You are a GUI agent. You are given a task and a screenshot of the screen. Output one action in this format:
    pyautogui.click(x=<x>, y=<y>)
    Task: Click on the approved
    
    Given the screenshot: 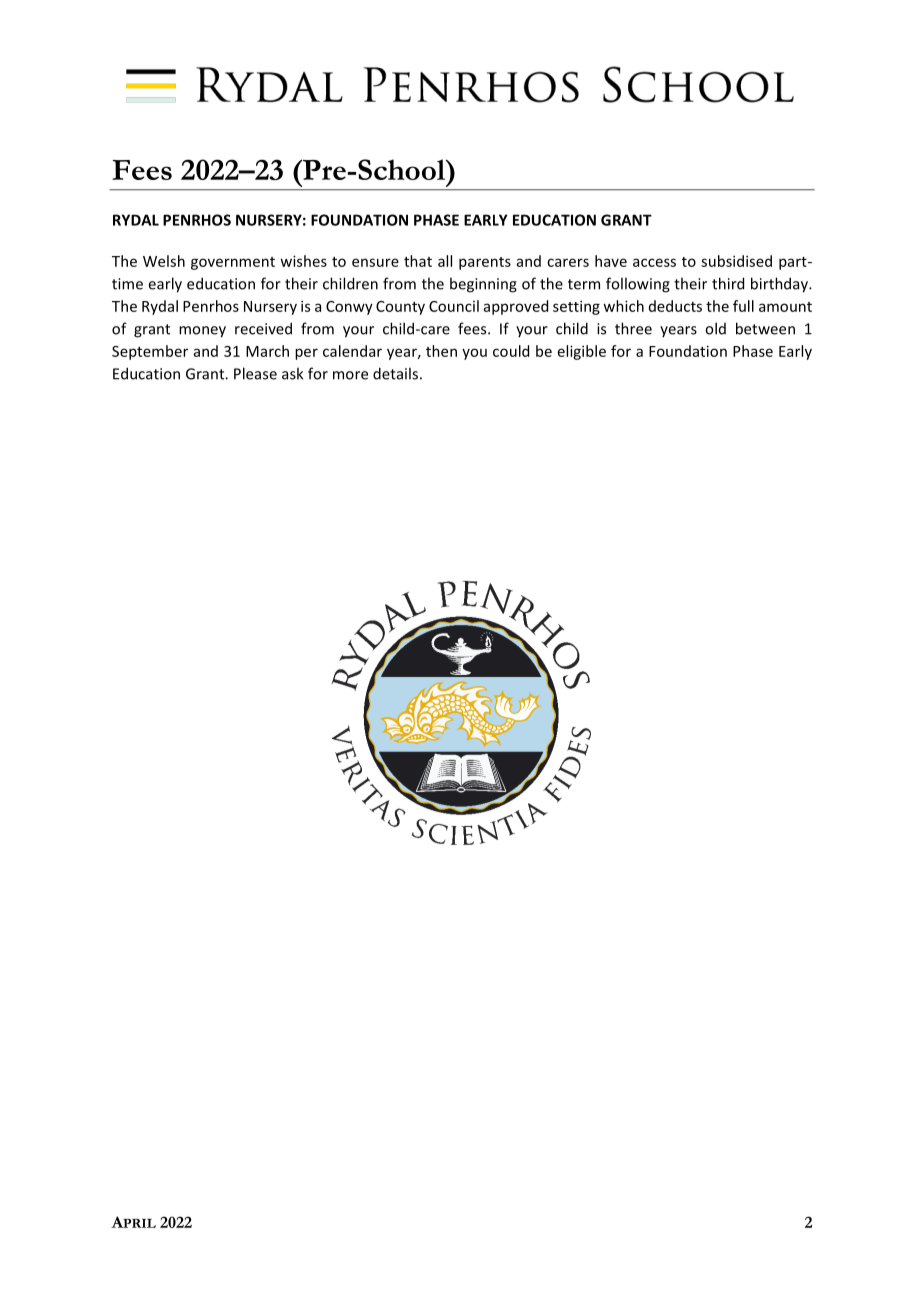 What is the action you would take?
    pyautogui.click(x=516, y=307)
